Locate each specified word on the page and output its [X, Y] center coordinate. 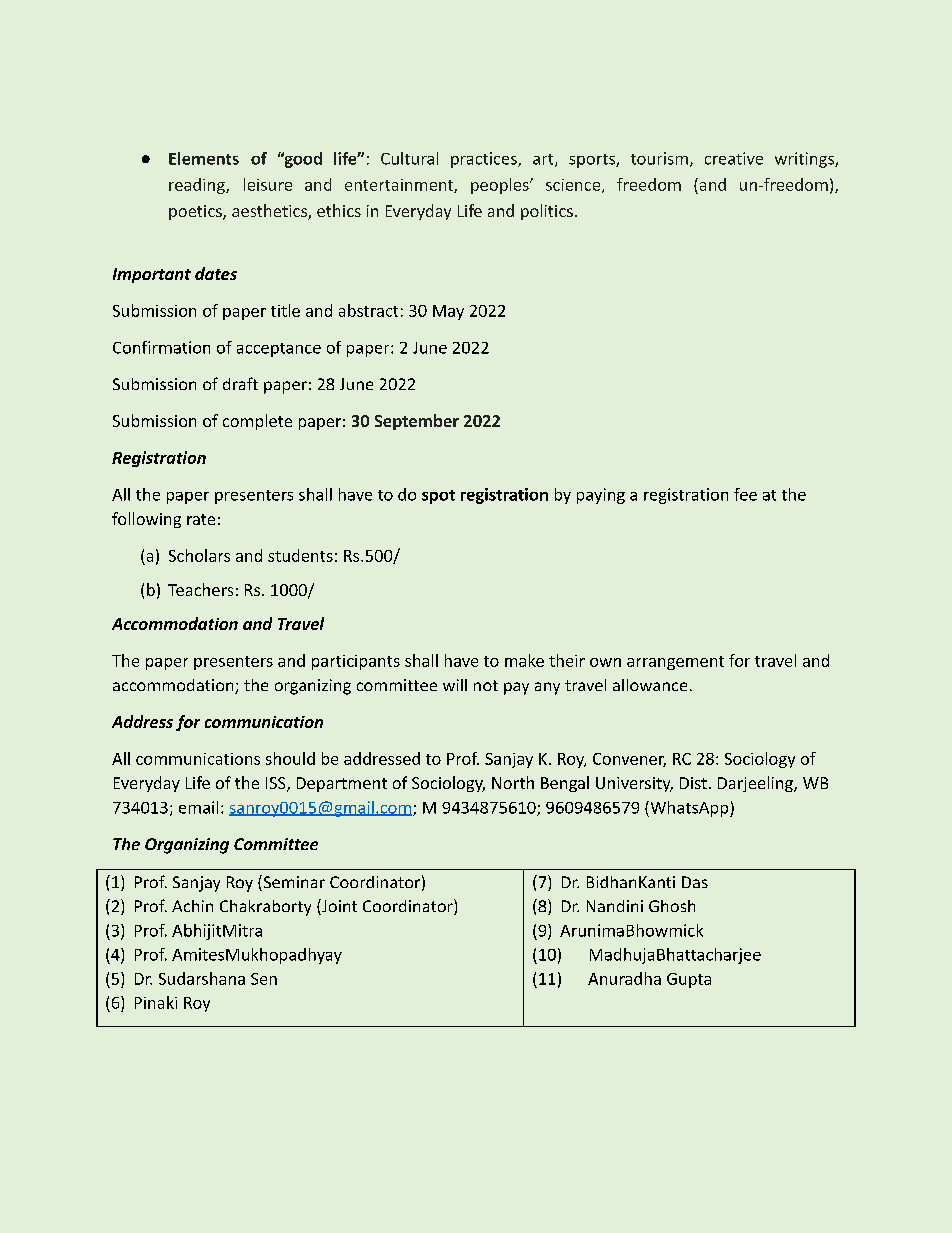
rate [201, 519]
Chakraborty [265, 908]
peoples [501, 186]
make [524, 660]
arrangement [675, 663]
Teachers [200, 589]
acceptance [279, 350]
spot [438, 497]
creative [734, 158]
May [448, 312]
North [513, 782]
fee [745, 494]
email [198, 807]
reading [198, 186]
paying [601, 496]
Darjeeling [756, 784]
